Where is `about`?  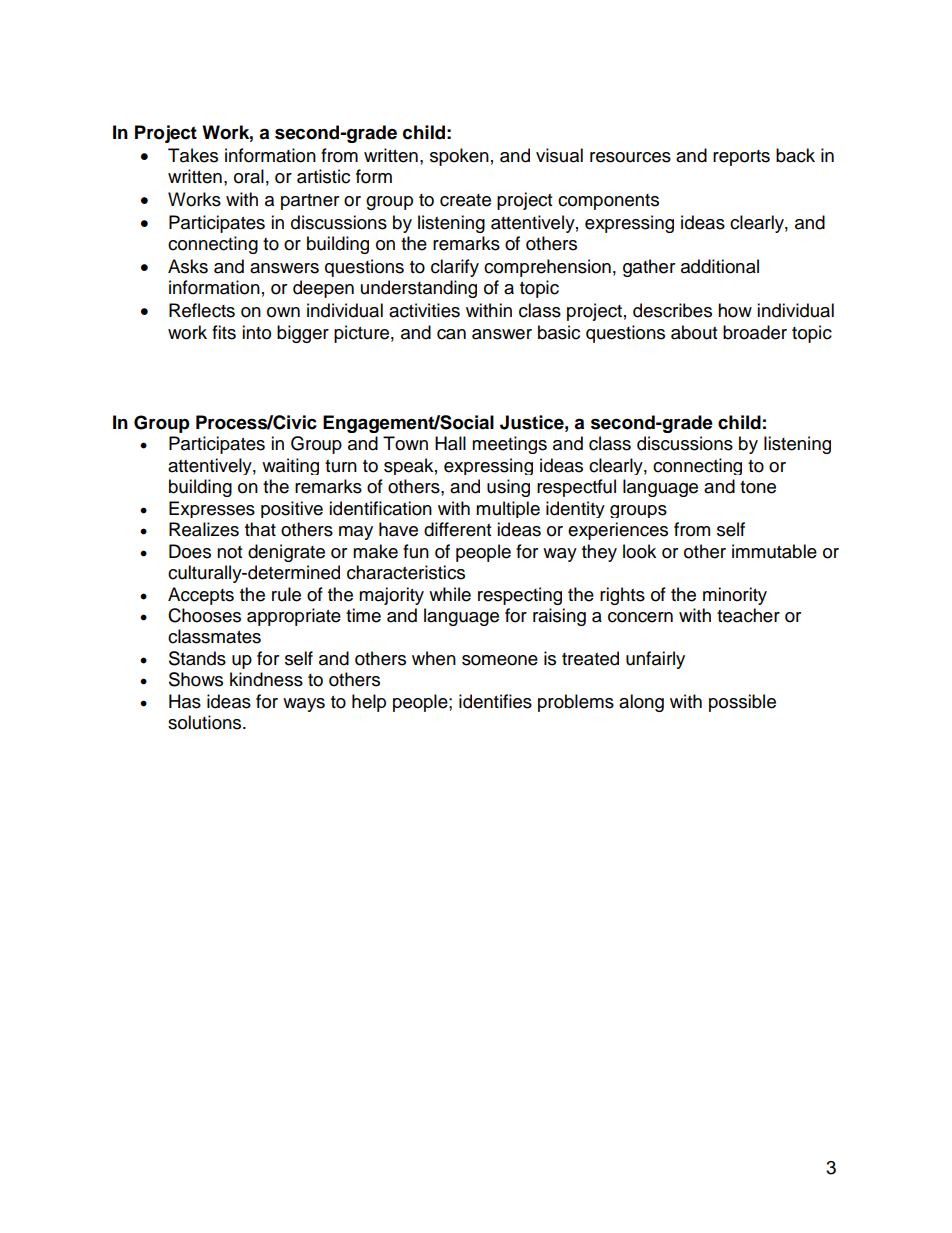 about is located at coordinates (694, 332).
